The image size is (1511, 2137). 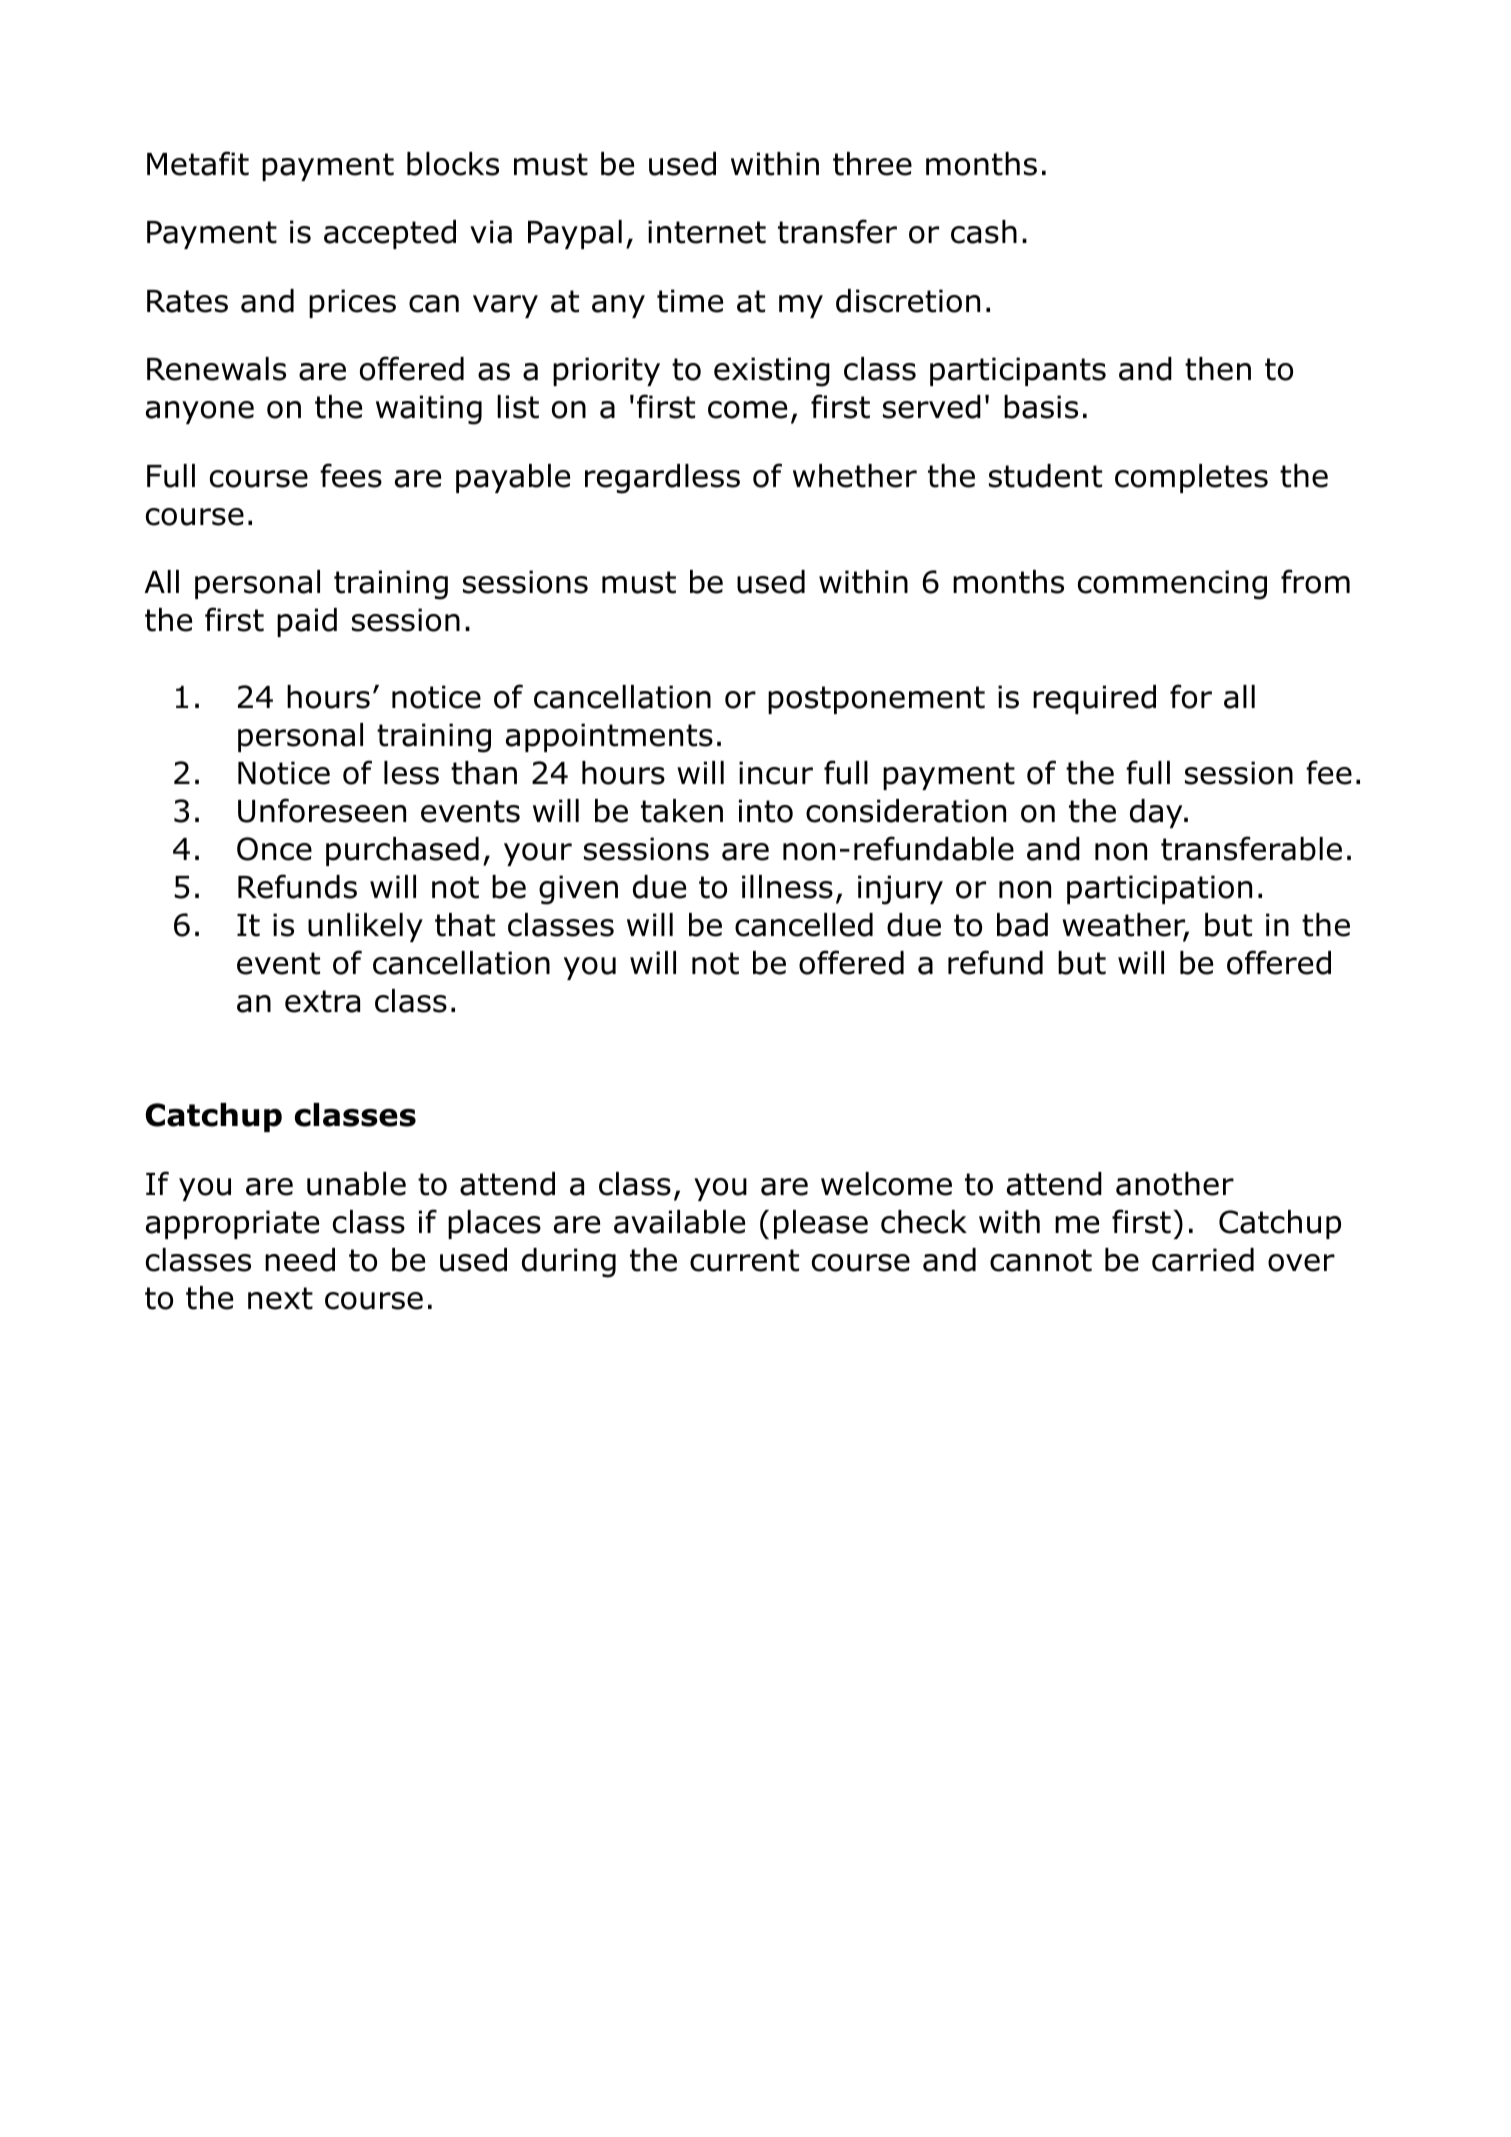 What do you see at coordinates (1159, 889) in the screenshot?
I see `participation` at bounding box center [1159, 889].
